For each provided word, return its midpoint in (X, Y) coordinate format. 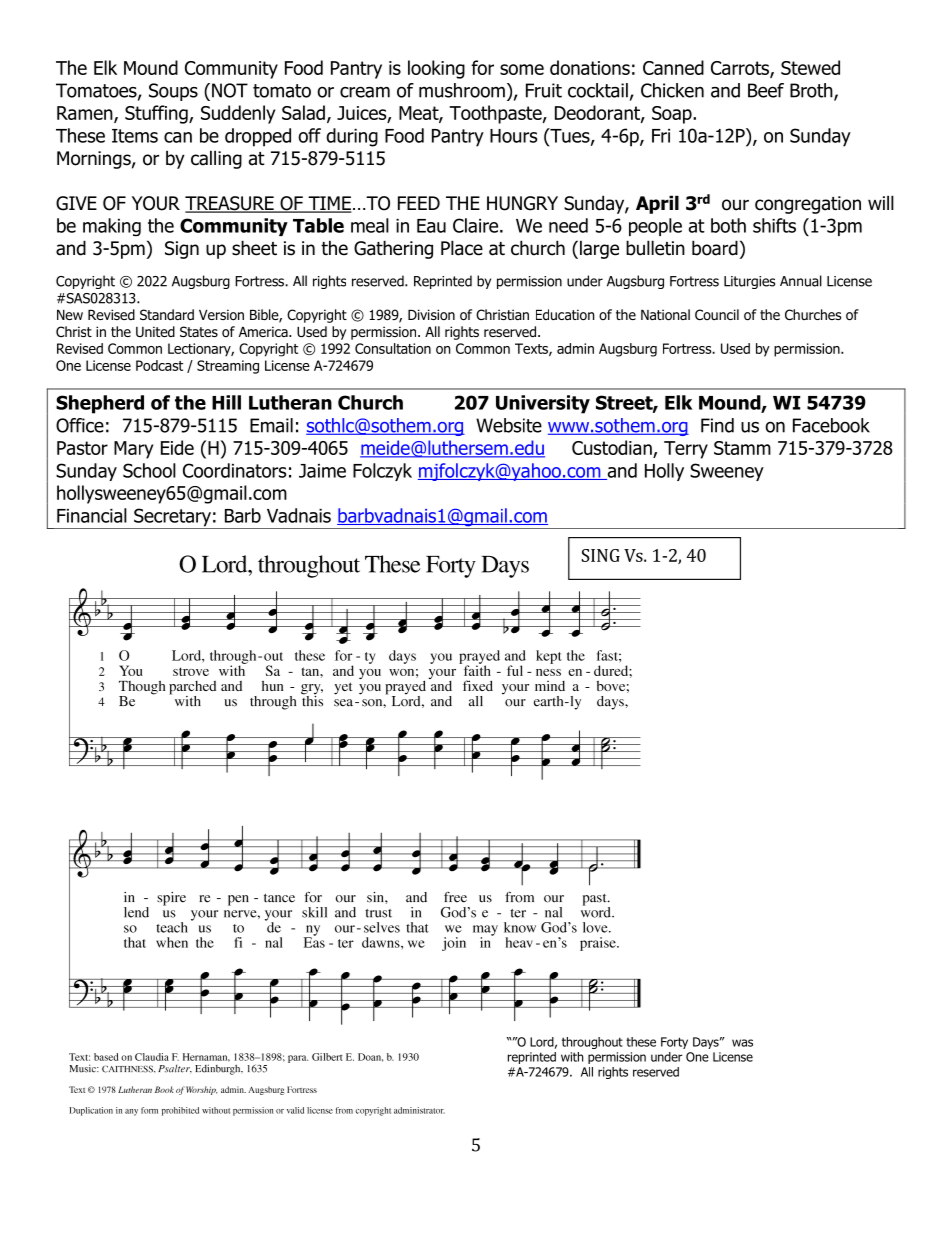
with (572, 1057)
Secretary (172, 518)
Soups (173, 92)
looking (436, 69)
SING (600, 555)
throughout (592, 1043)
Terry (686, 450)
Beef (766, 90)
